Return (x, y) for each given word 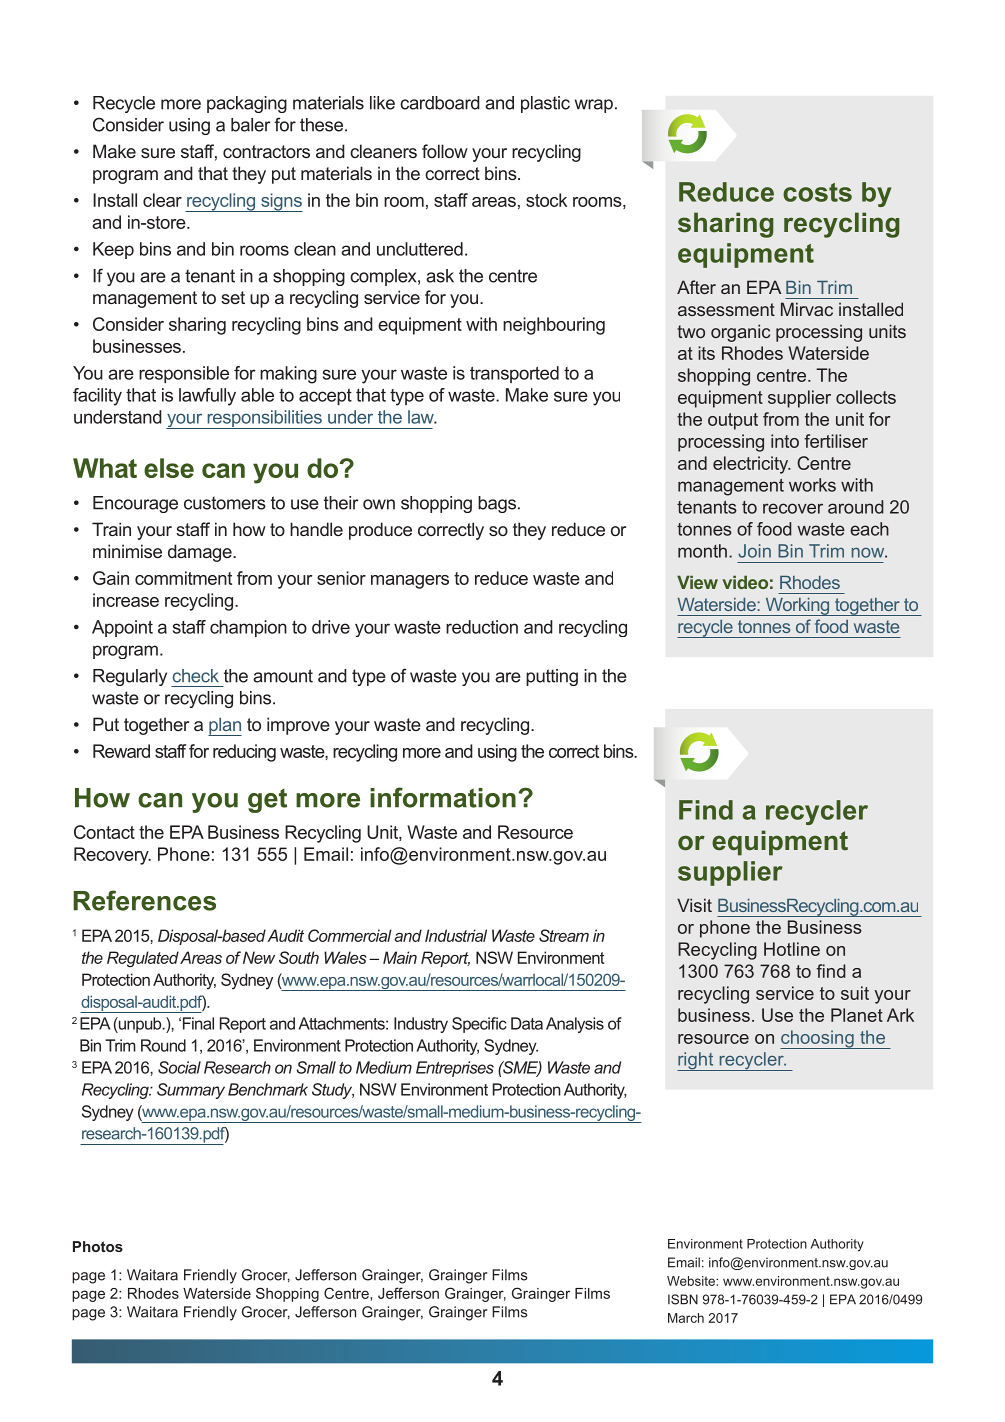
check (196, 676)
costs (817, 192)
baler (251, 125)
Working (797, 607)
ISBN (683, 1299)
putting (552, 677)
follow (445, 151)
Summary (191, 1091)
